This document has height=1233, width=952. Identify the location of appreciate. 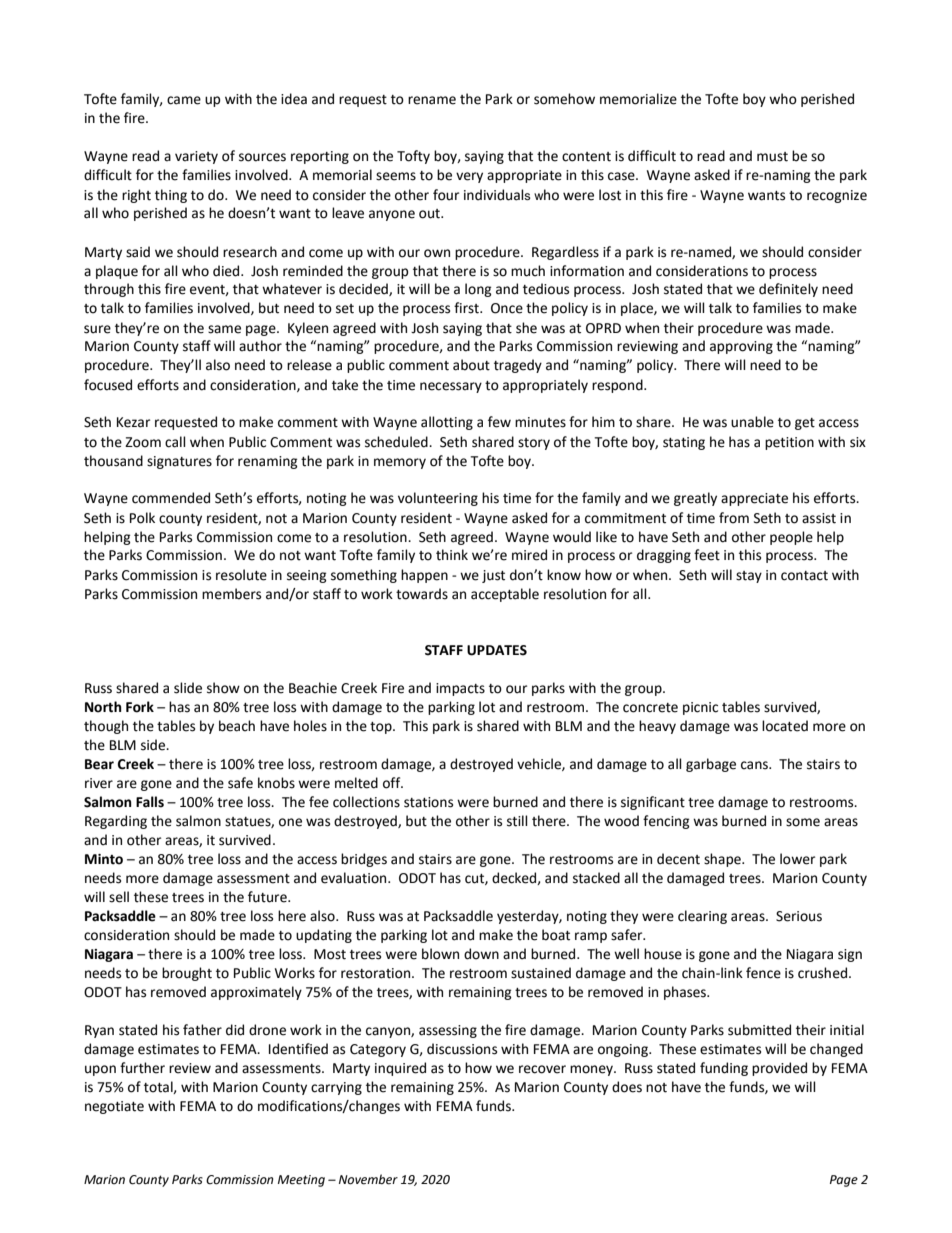
(754, 499).
